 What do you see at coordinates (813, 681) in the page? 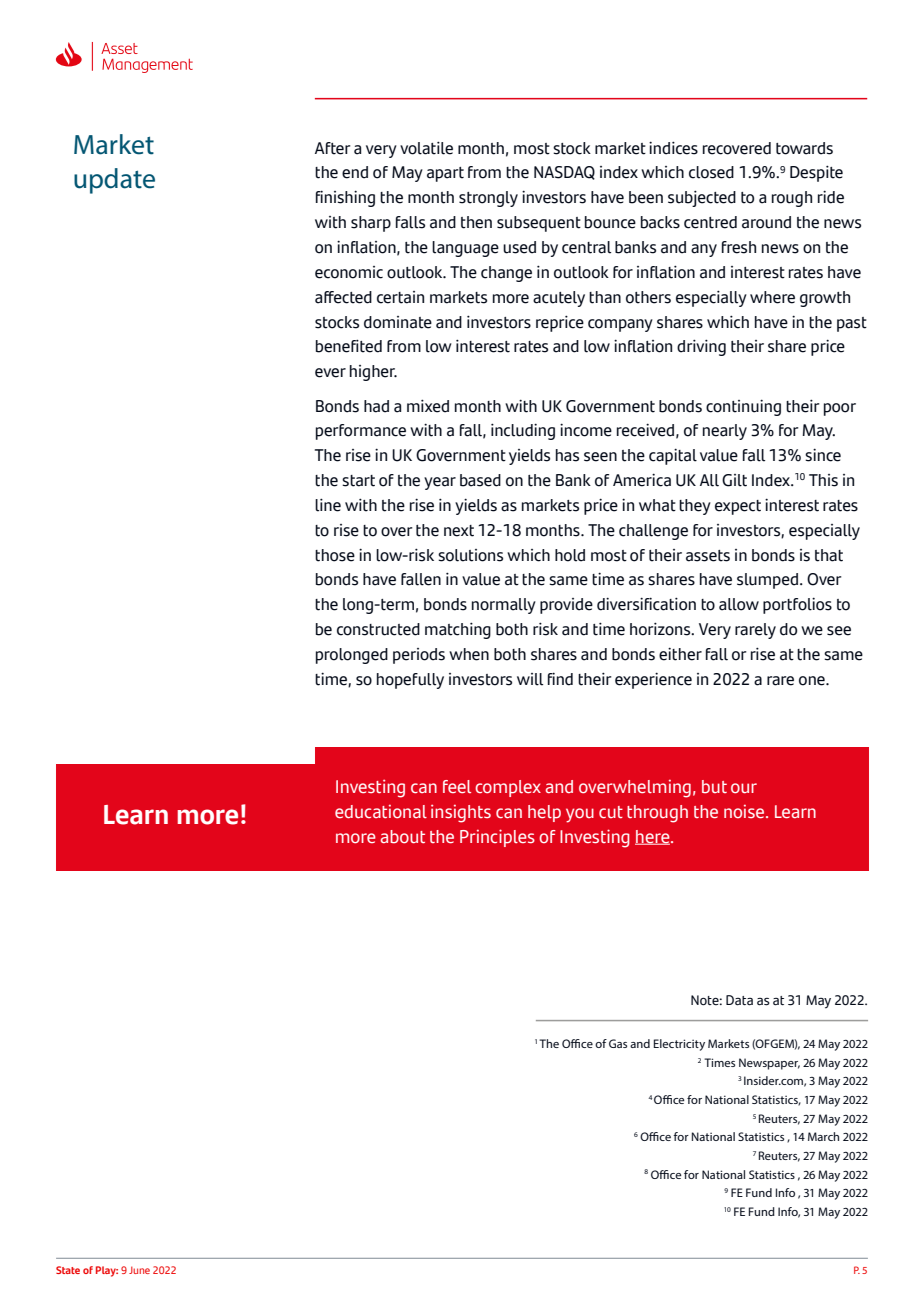
I see `one` at bounding box center [813, 681].
